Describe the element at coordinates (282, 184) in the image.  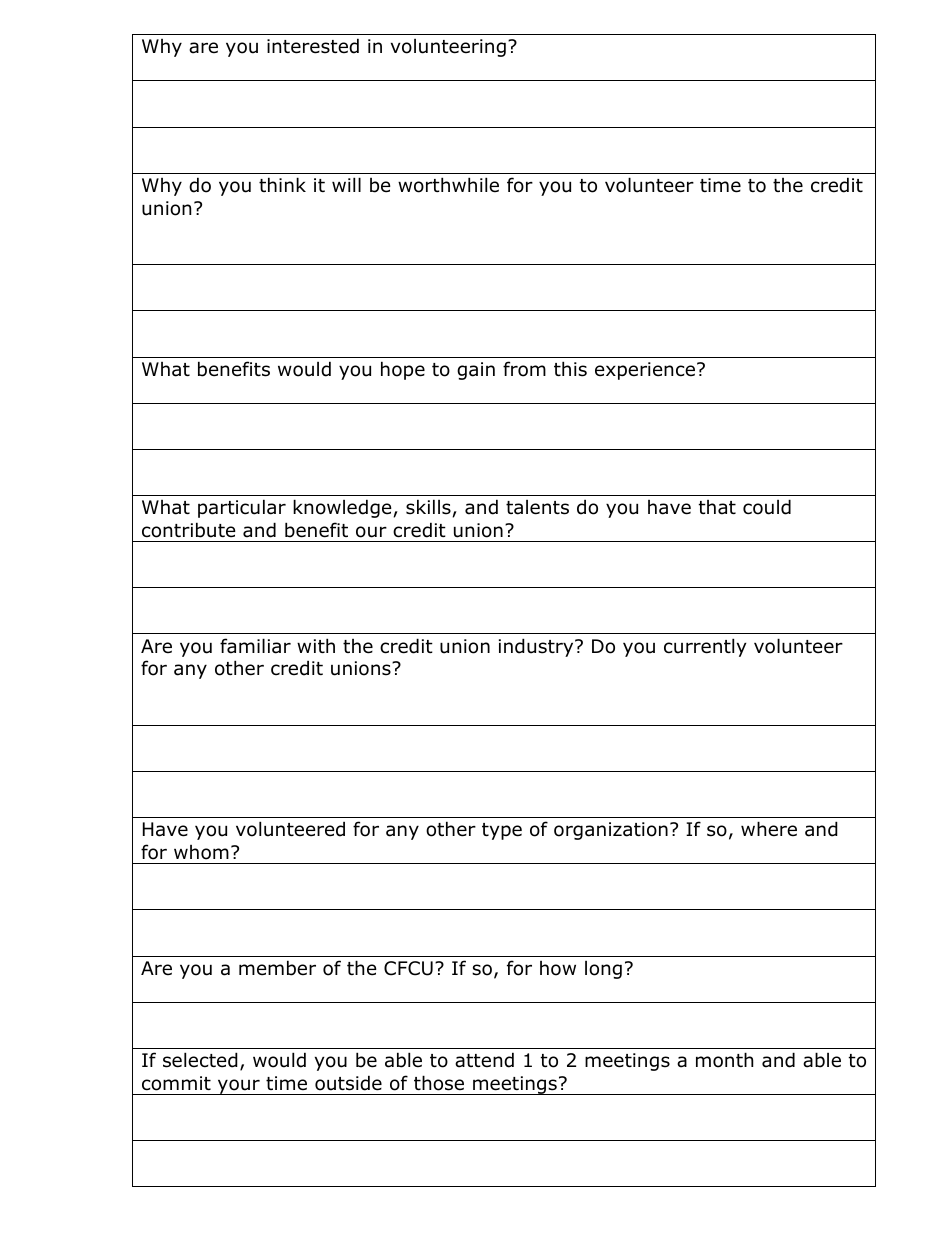
I see `think` at that location.
